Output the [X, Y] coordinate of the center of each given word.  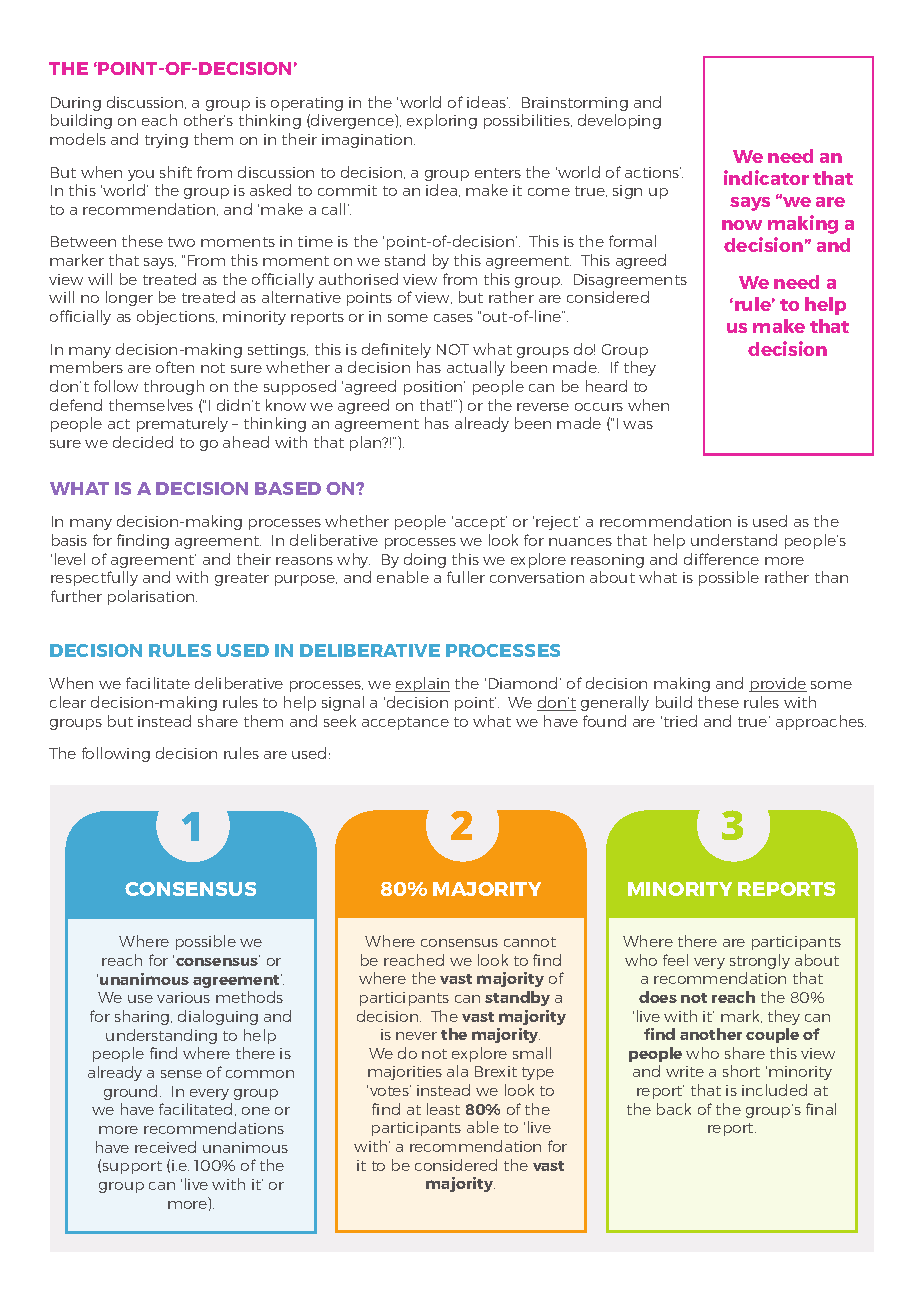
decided [143, 442]
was [638, 425]
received [165, 1147]
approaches [821, 722]
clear [68, 702]
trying [166, 141]
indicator [766, 177]
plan [367, 443]
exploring [442, 121]
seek [340, 721]
